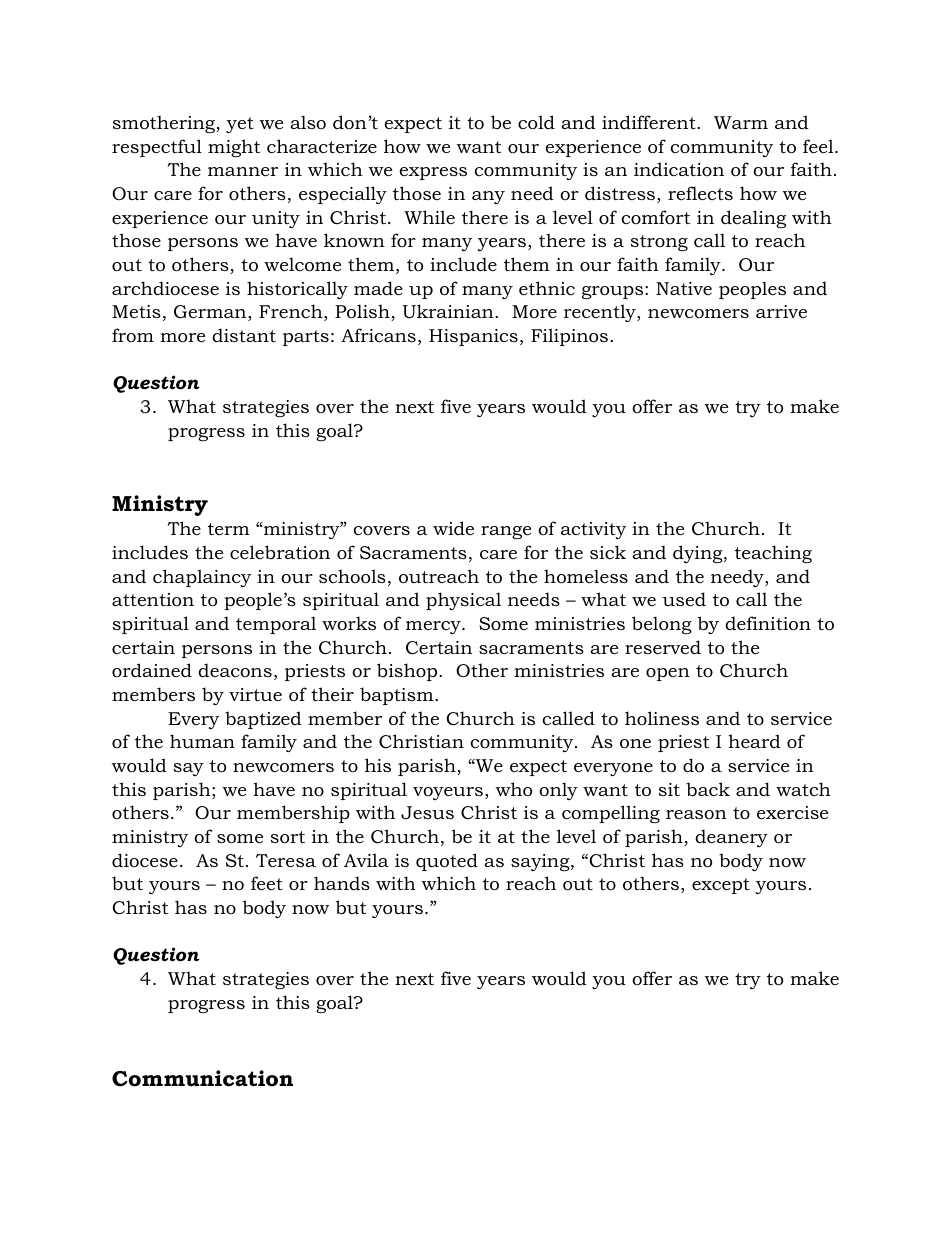  I want to click on might, so click(234, 148).
